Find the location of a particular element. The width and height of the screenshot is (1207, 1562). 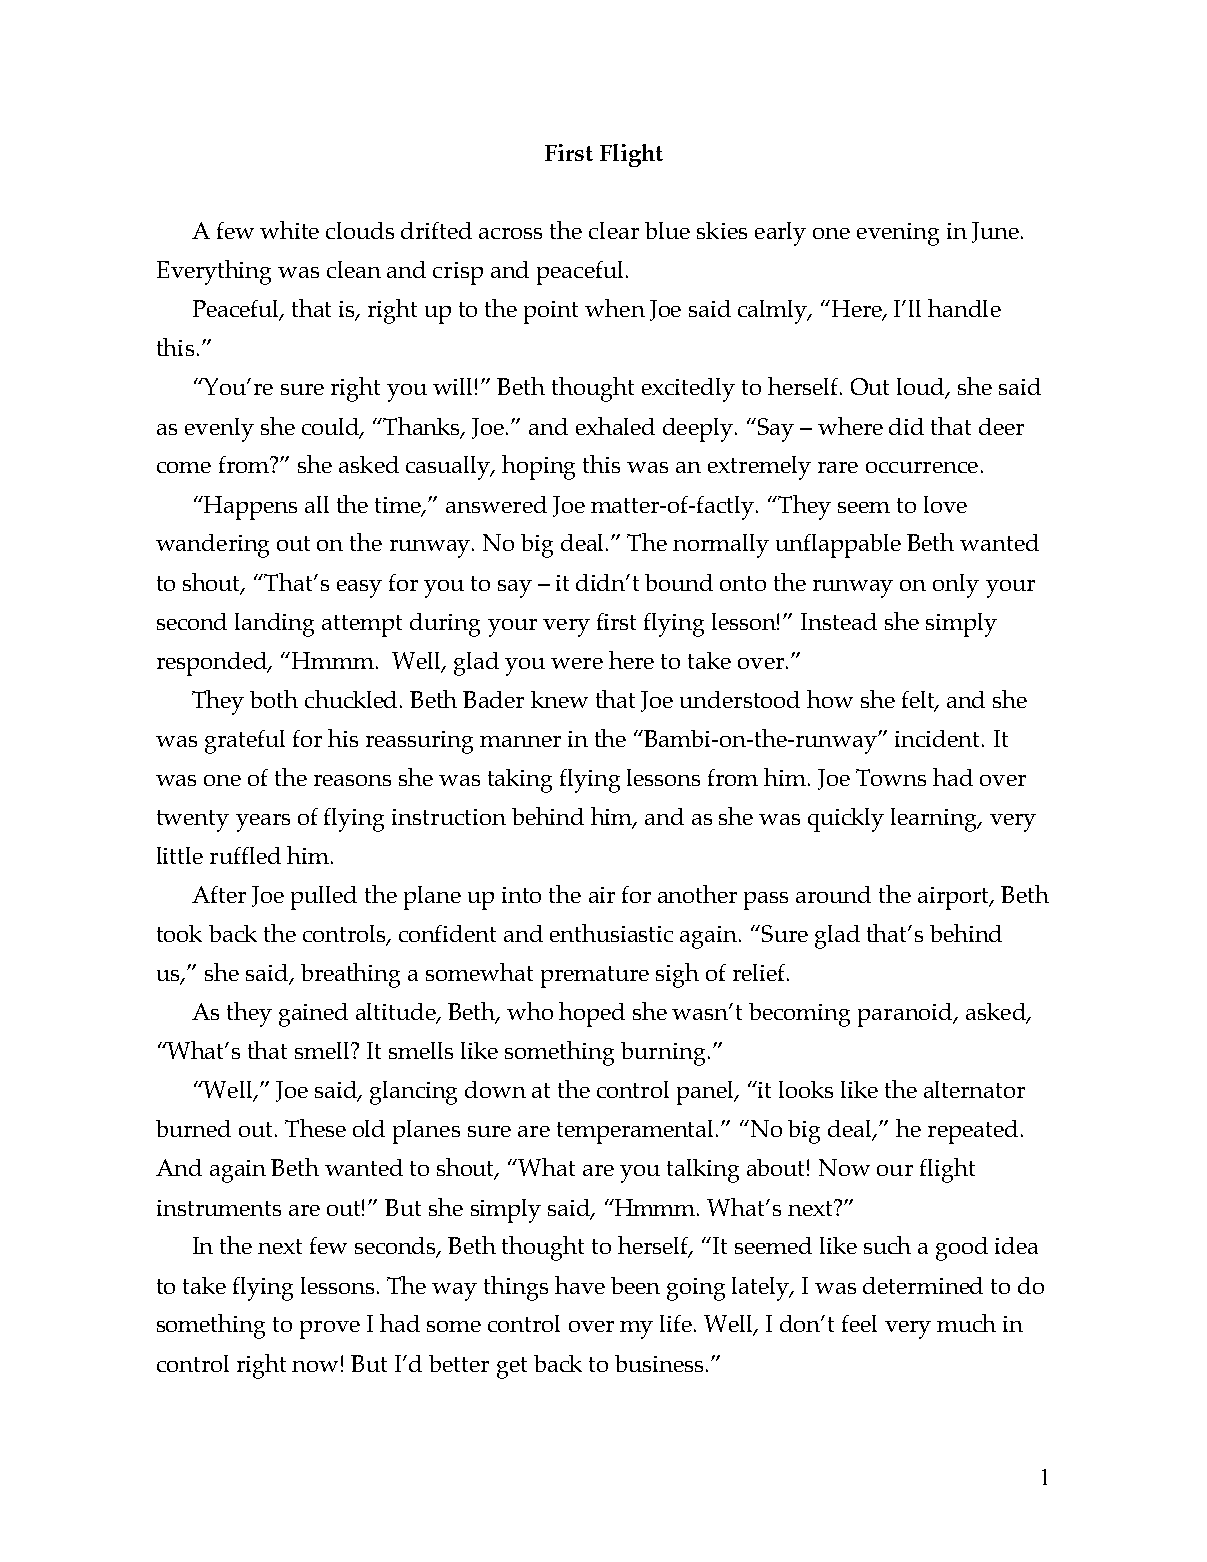

prove is located at coordinates (330, 1330).
